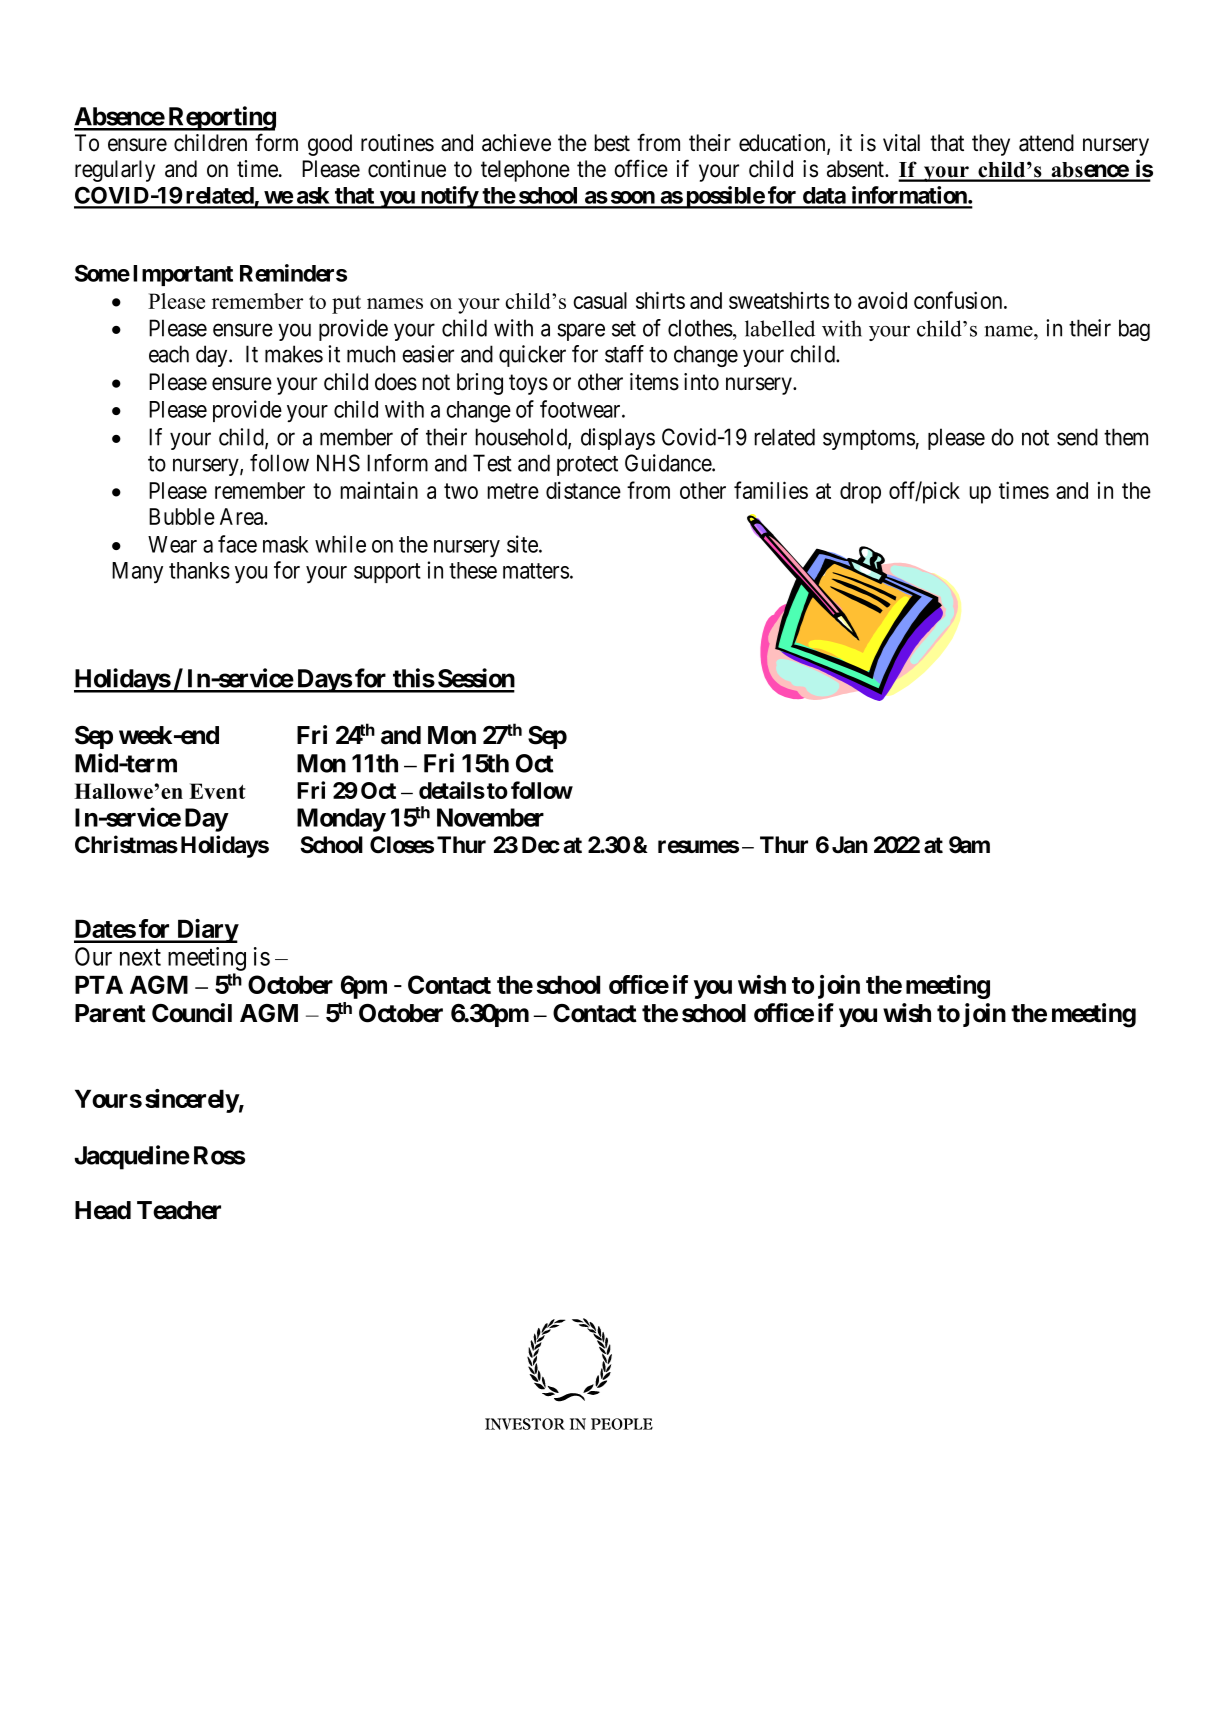  I want to click on Diary, so click(207, 931).
